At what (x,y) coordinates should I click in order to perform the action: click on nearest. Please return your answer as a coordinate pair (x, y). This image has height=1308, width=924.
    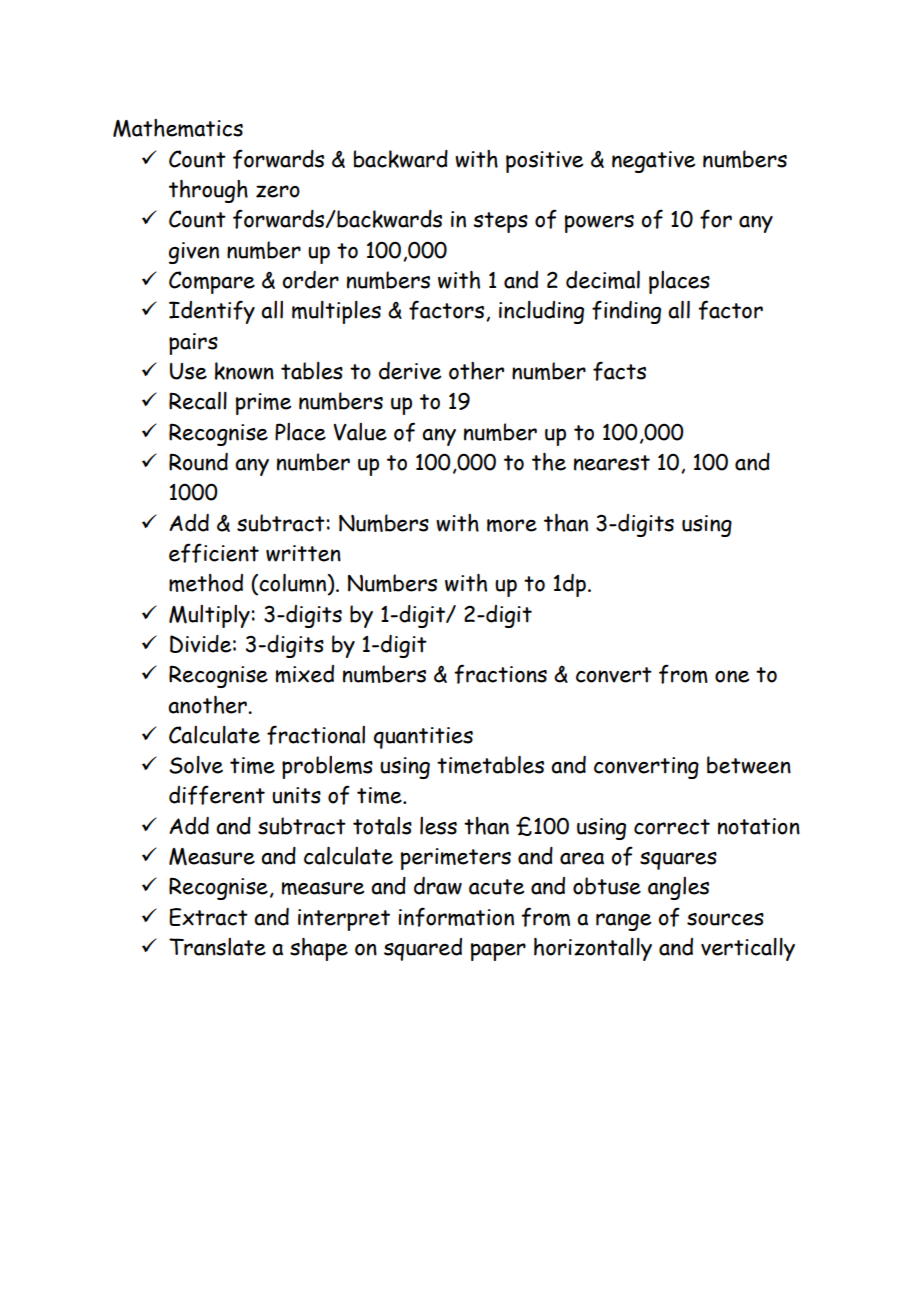
    Looking at the image, I should click on (612, 463).
